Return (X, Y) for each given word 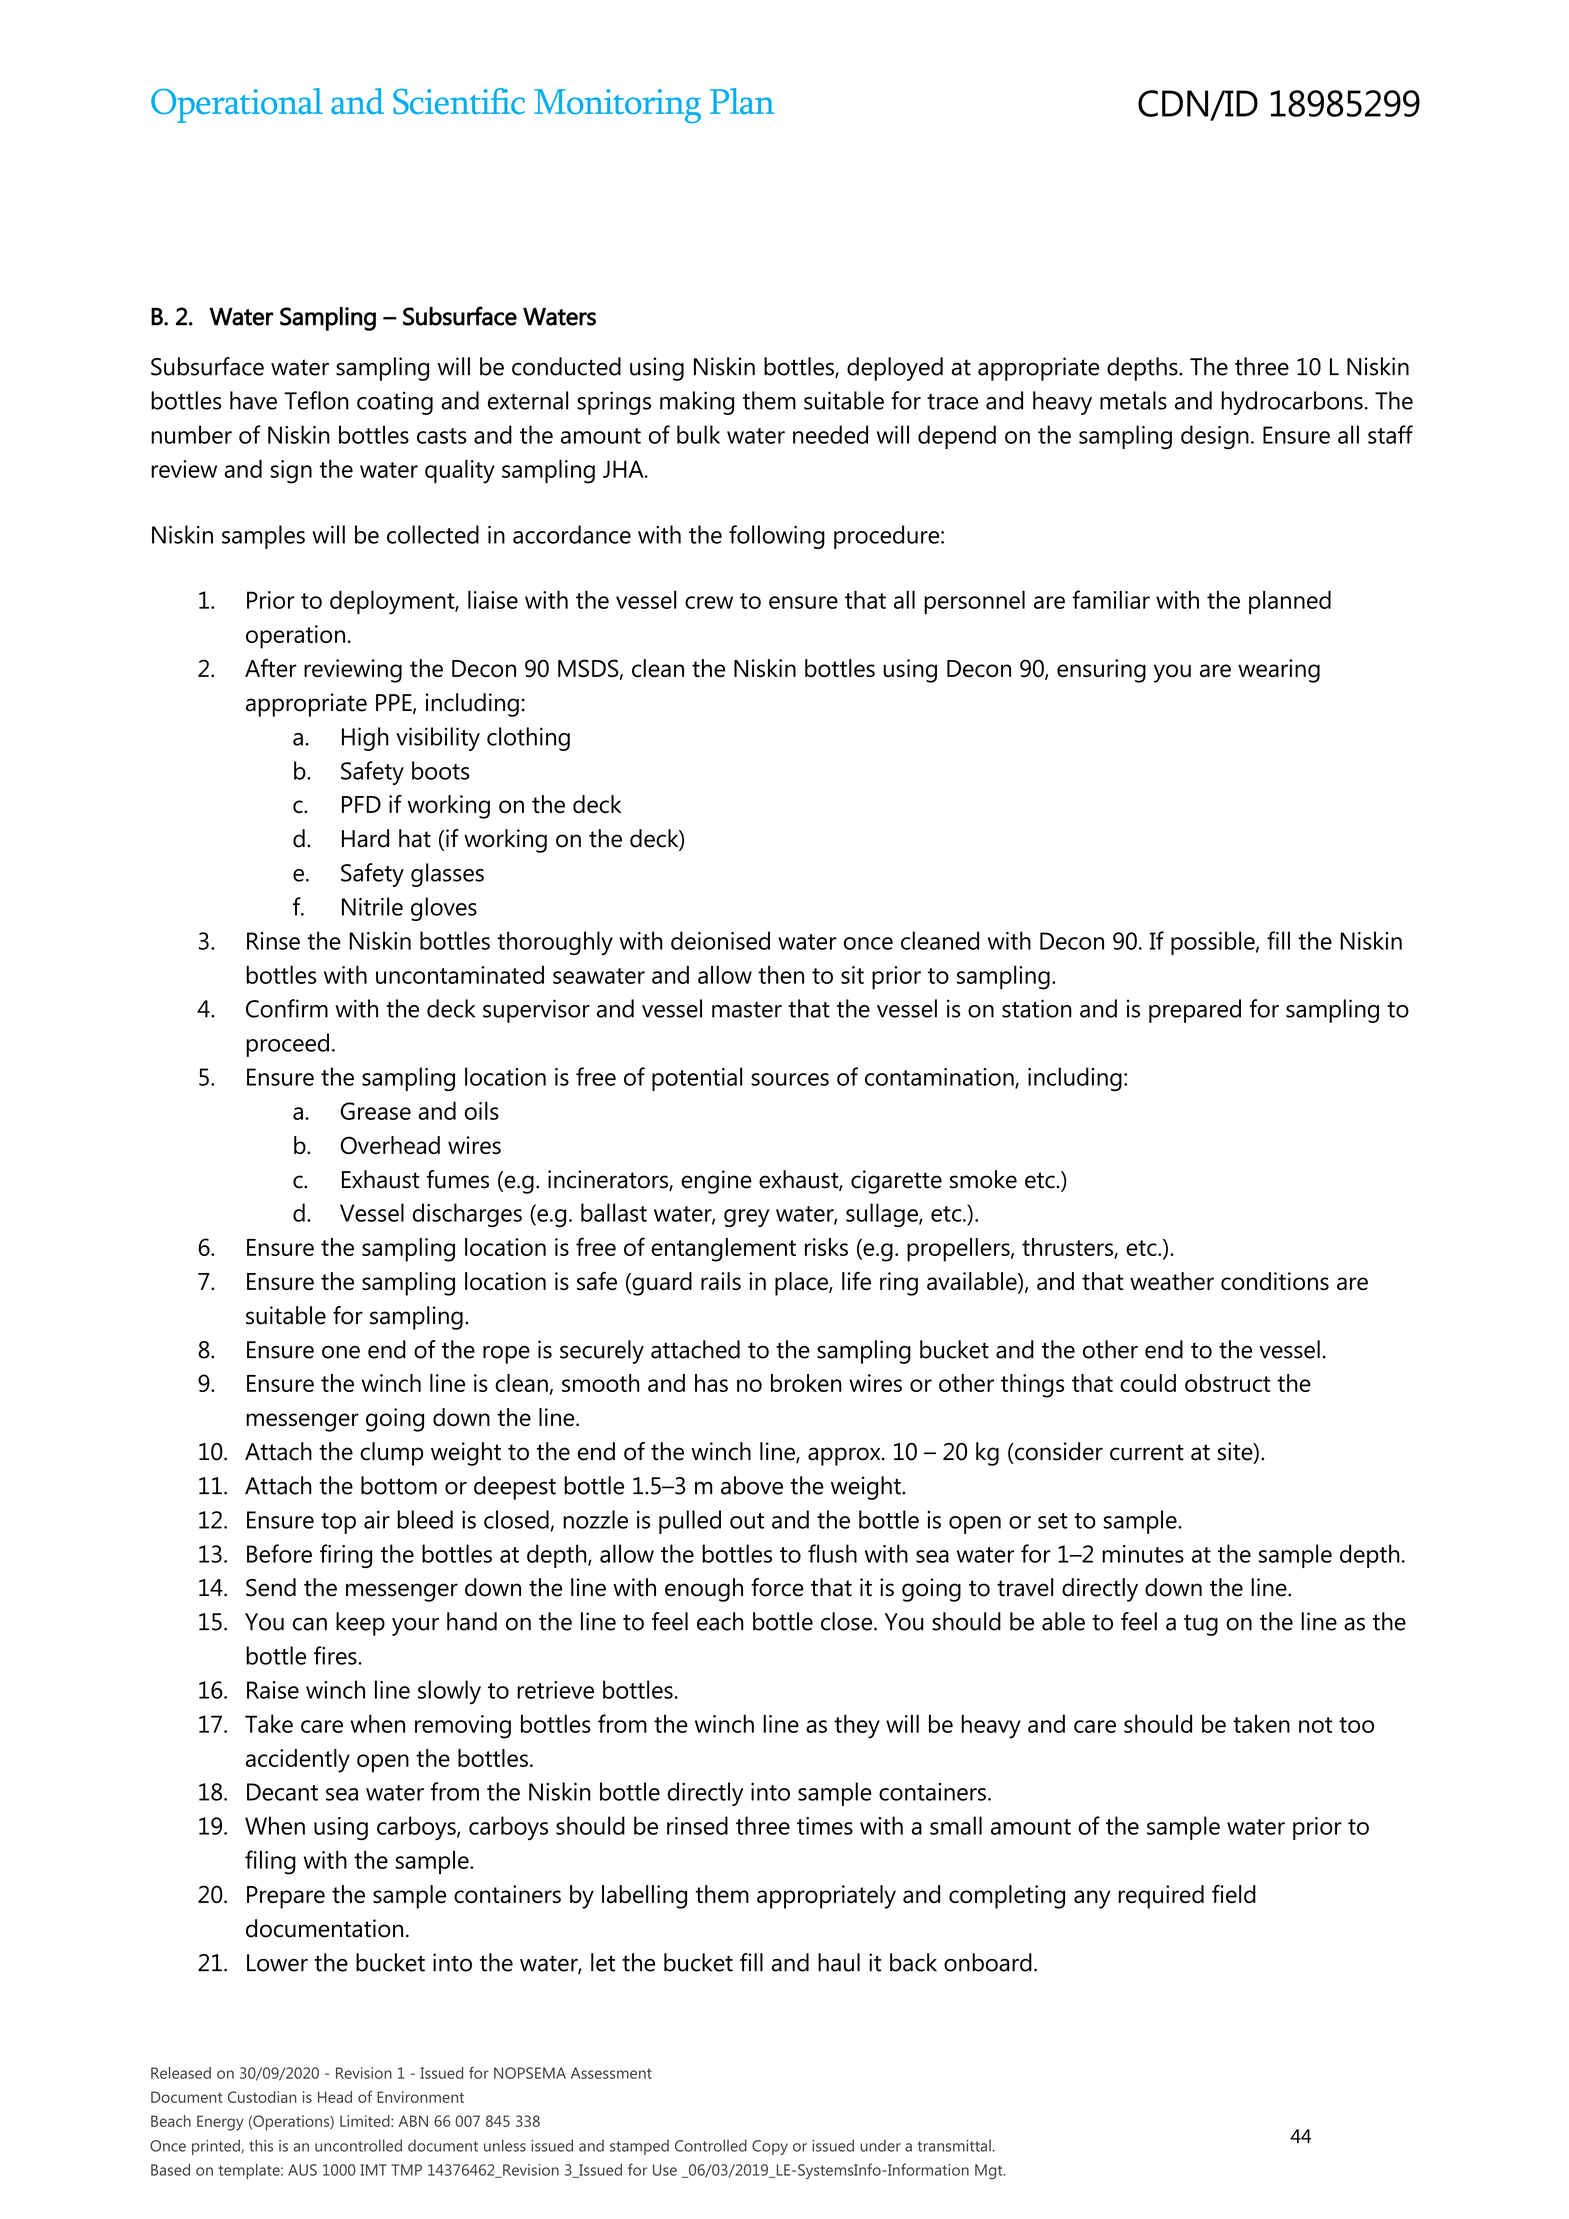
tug (1201, 1625)
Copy (770, 2147)
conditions (1275, 1281)
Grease (376, 1111)
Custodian (262, 2097)
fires (336, 1655)
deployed (895, 369)
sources (790, 1079)
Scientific (459, 101)
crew (709, 602)
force (777, 1587)
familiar (1111, 599)
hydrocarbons (1292, 403)
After (271, 668)
